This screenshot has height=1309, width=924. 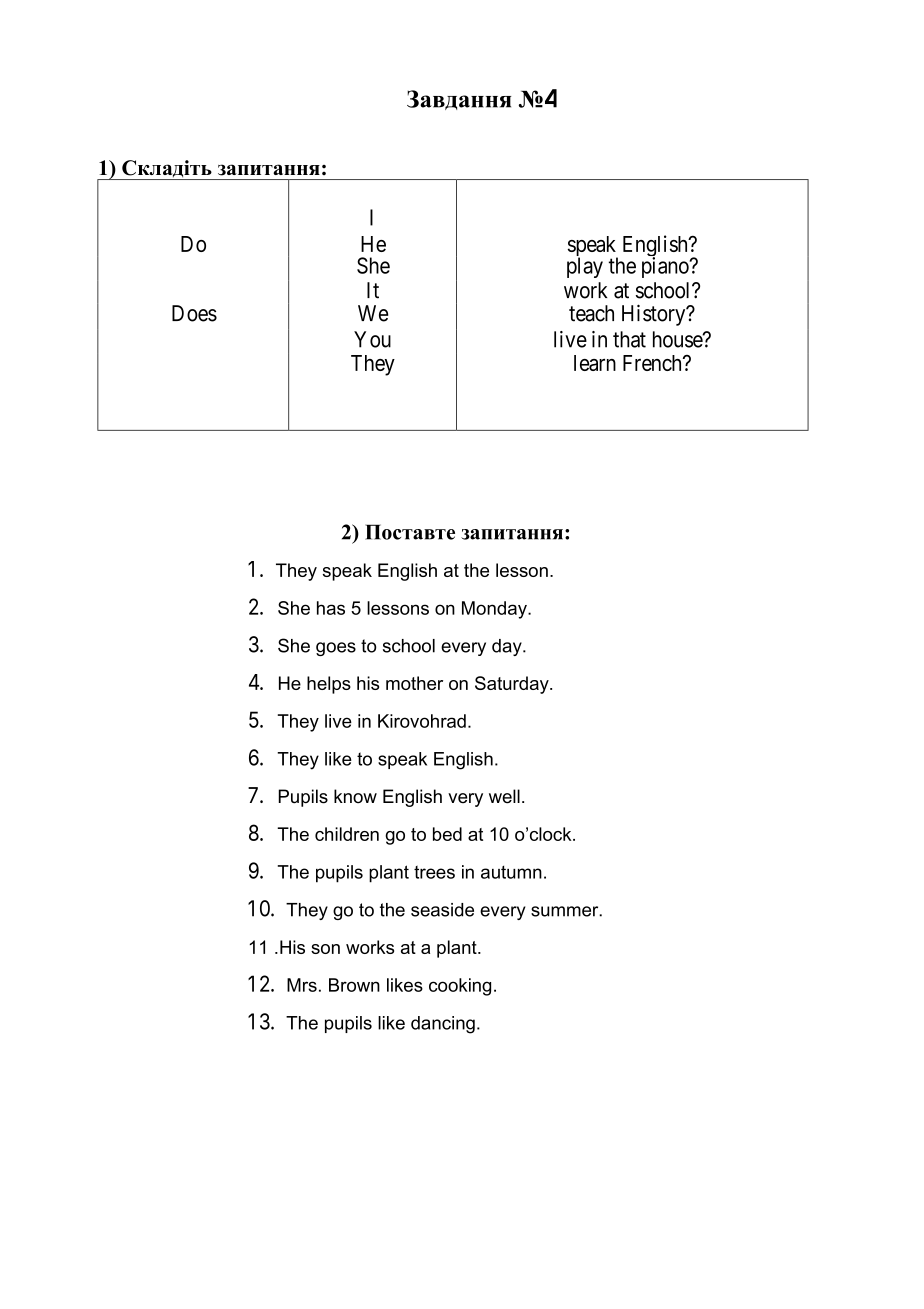 What do you see at coordinates (495, 610) in the screenshot?
I see `Monday` at bounding box center [495, 610].
